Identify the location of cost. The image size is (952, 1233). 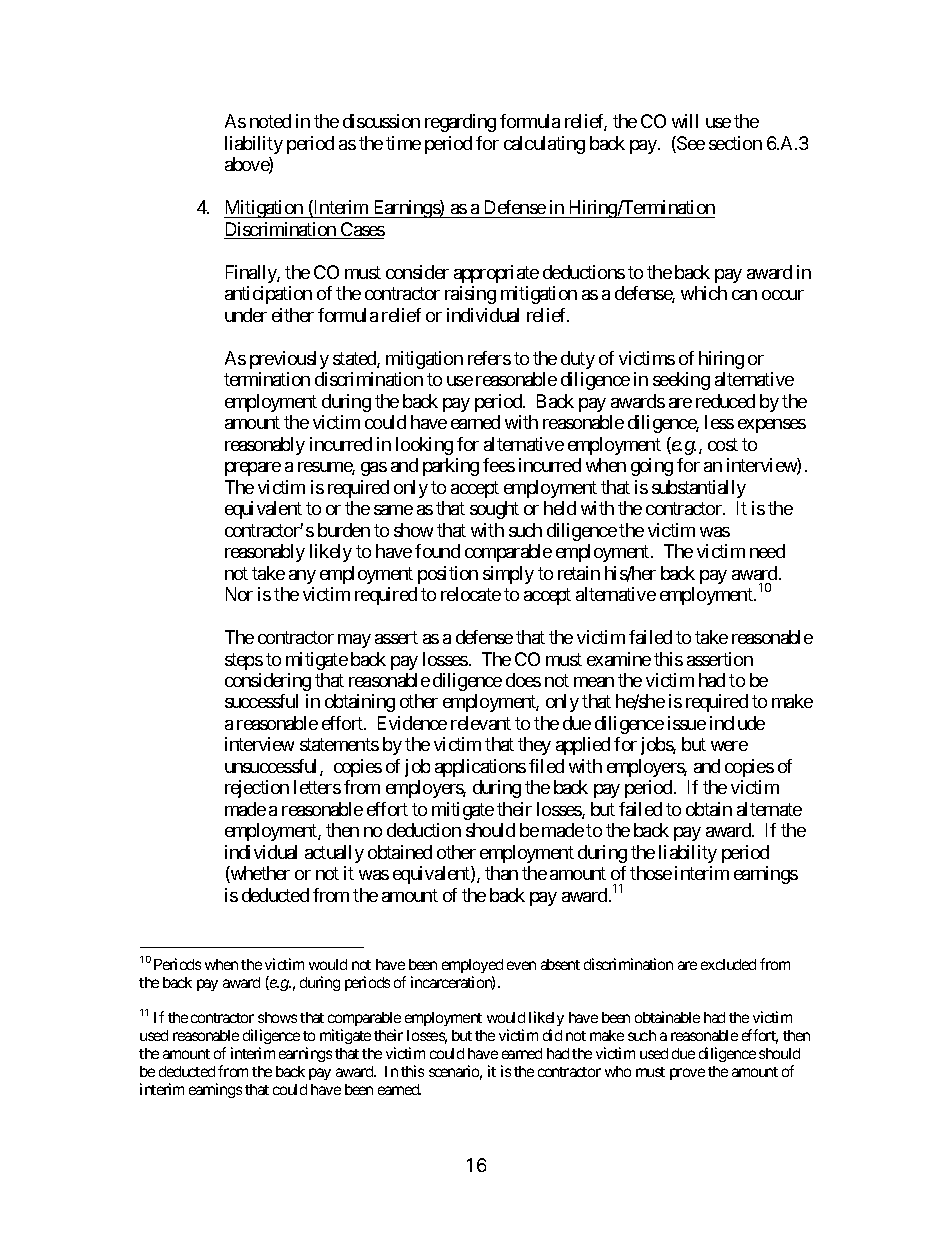
(723, 444).
